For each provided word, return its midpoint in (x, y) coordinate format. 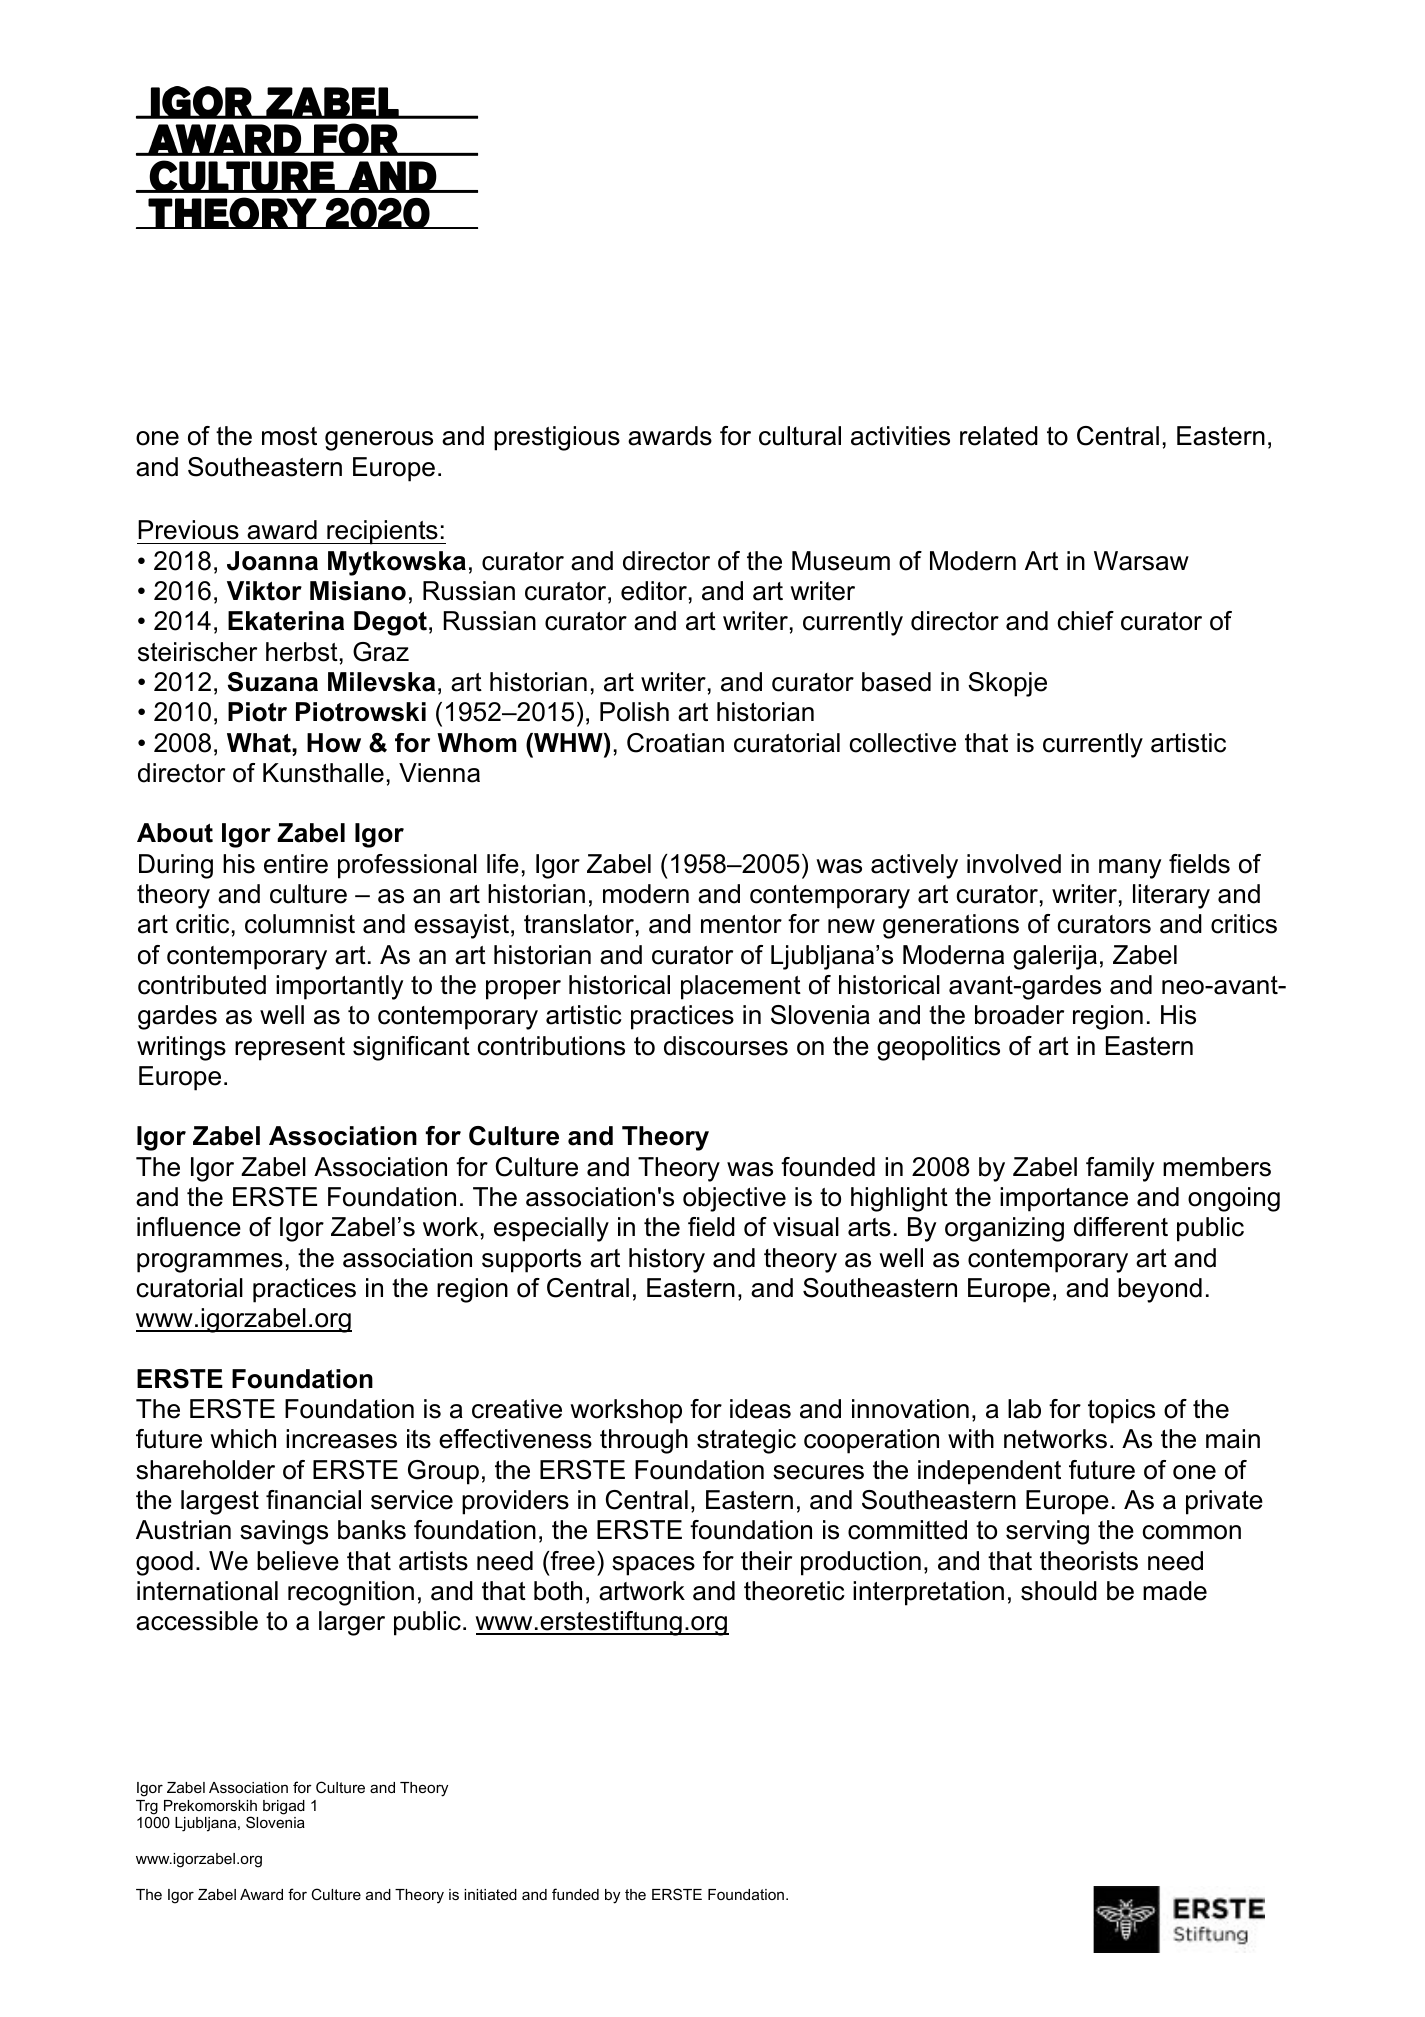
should (1059, 1591)
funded (575, 1894)
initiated (490, 1894)
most (289, 436)
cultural (800, 436)
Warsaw (1141, 561)
